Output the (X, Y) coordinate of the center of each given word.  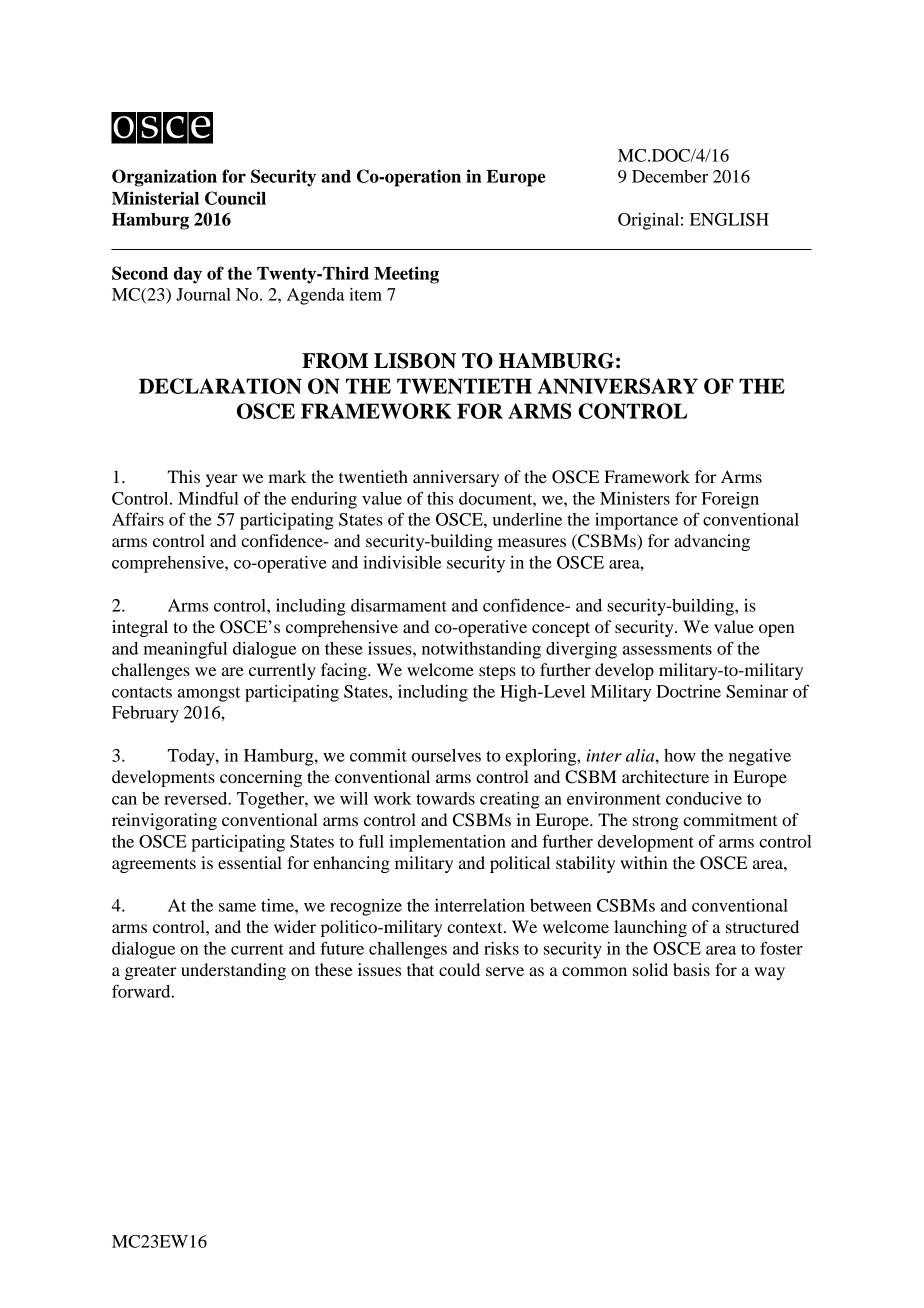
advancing (712, 542)
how (680, 755)
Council (235, 198)
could (459, 969)
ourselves (446, 755)
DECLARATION (220, 386)
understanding (233, 971)
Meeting (406, 275)
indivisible (402, 562)
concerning (261, 778)
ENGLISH (729, 219)
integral (140, 628)
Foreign (730, 500)
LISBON (415, 361)
